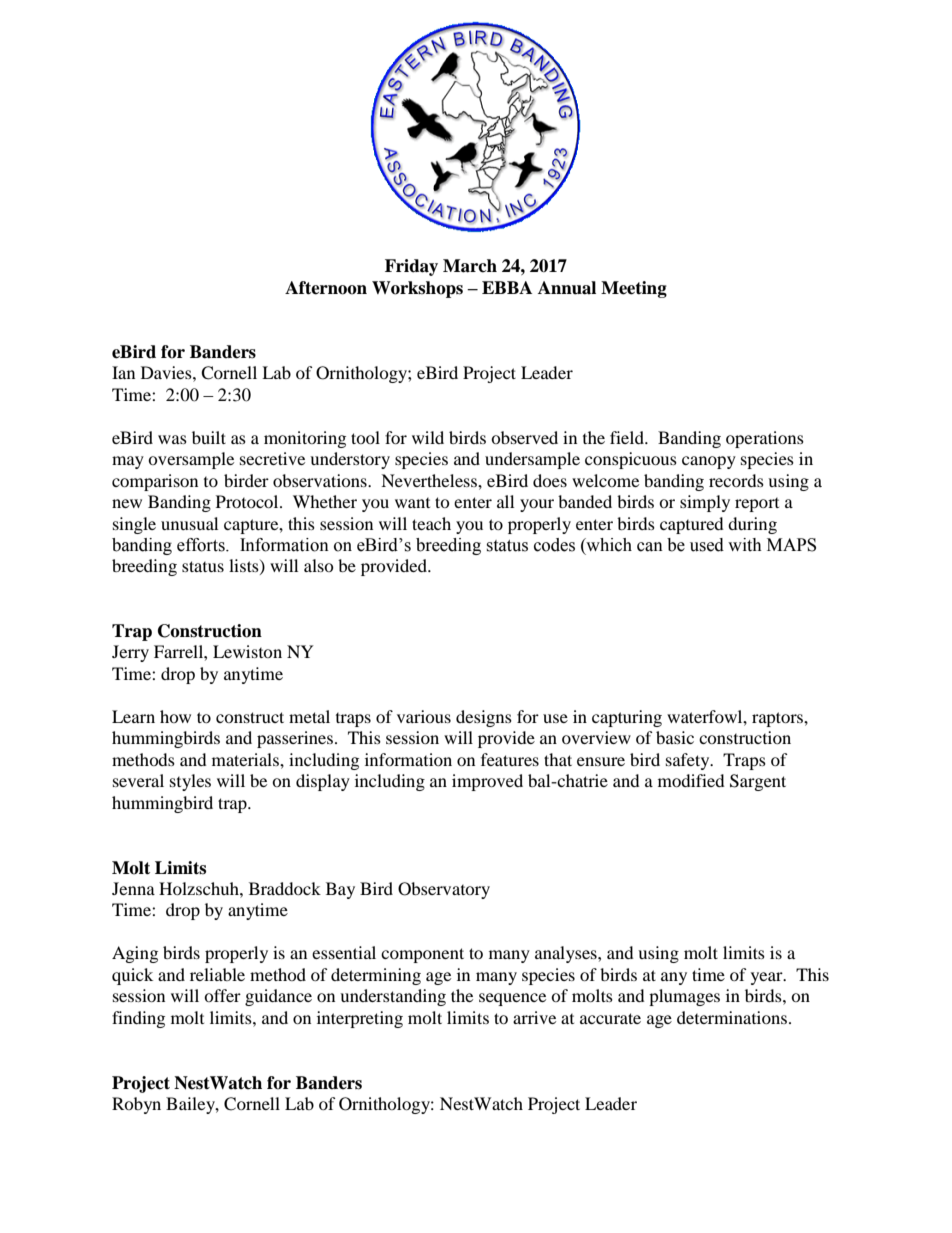 The image size is (952, 1233). I want to click on Workshops, so click(417, 289).
